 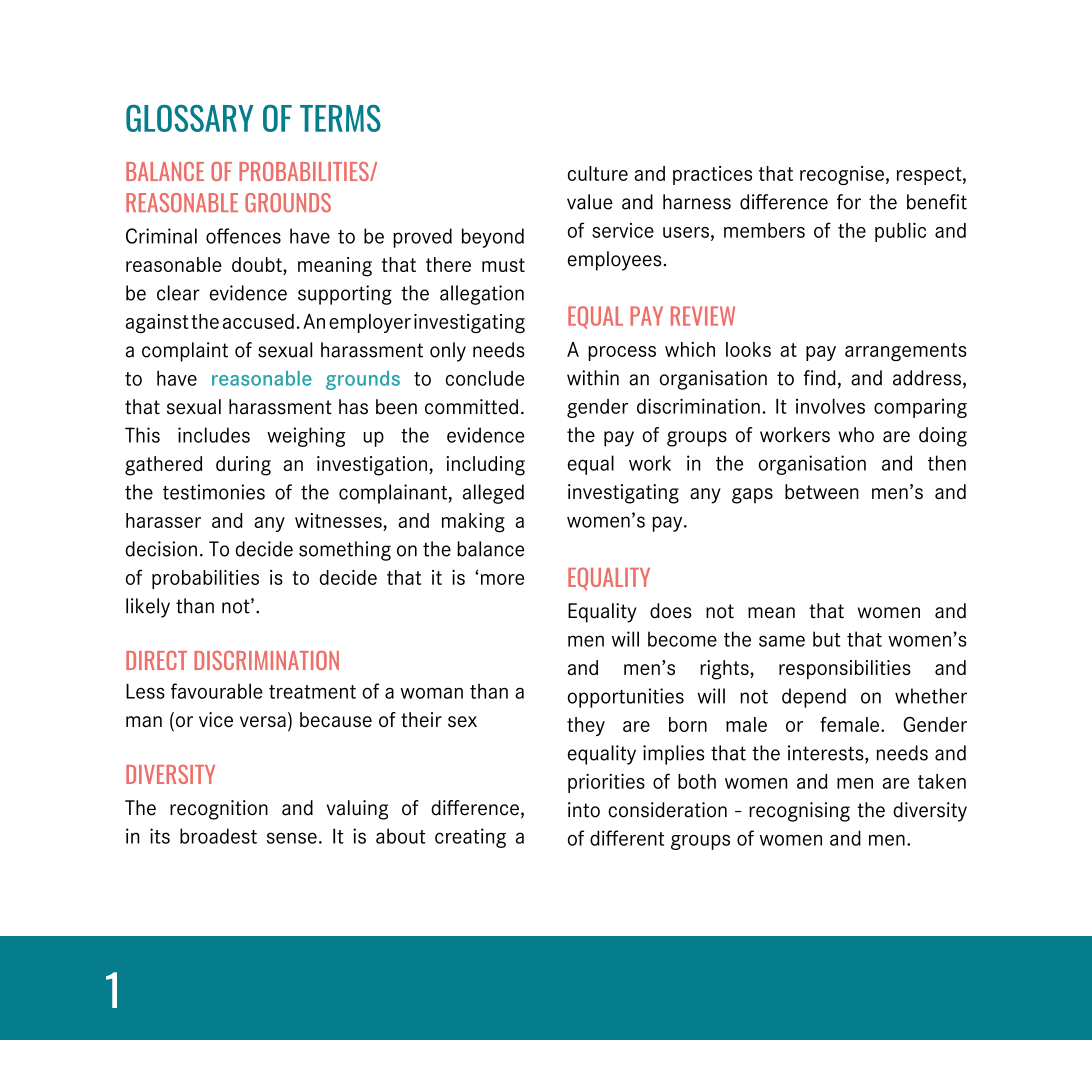 I want to click on recognition, so click(x=219, y=810).
